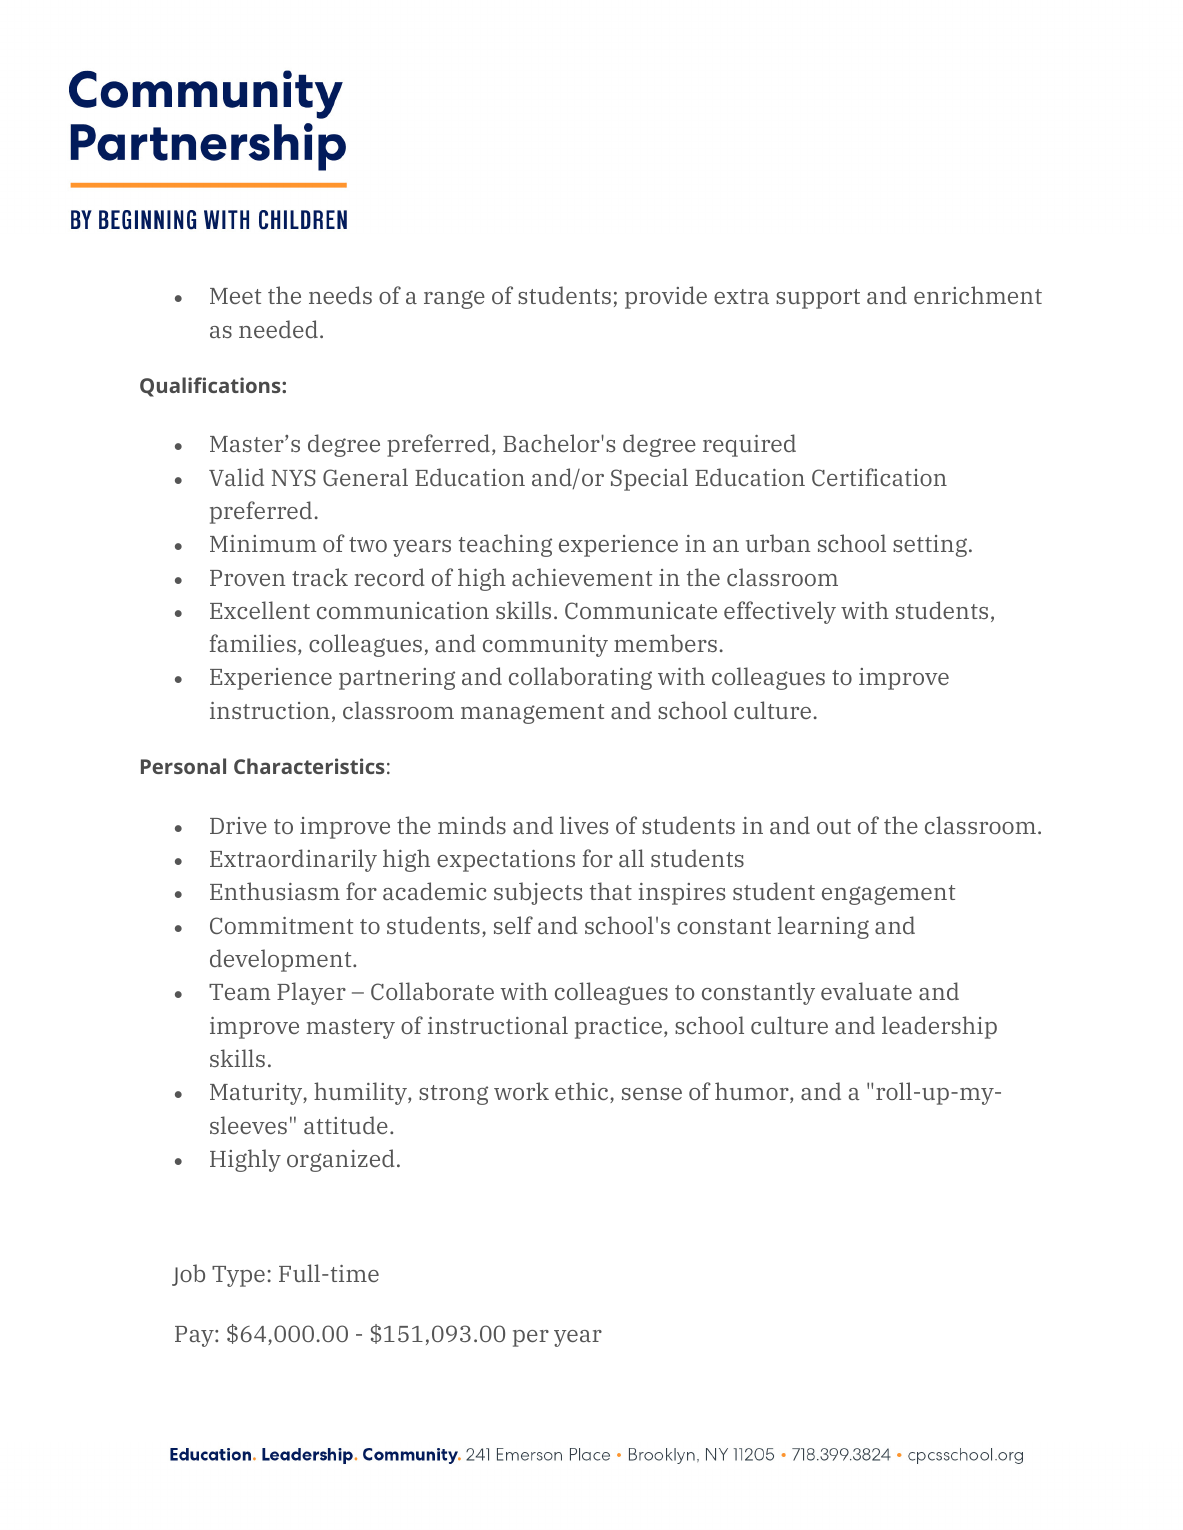  What do you see at coordinates (584, 825) in the document?
I see `lives` at bounding box center [584, 825].
